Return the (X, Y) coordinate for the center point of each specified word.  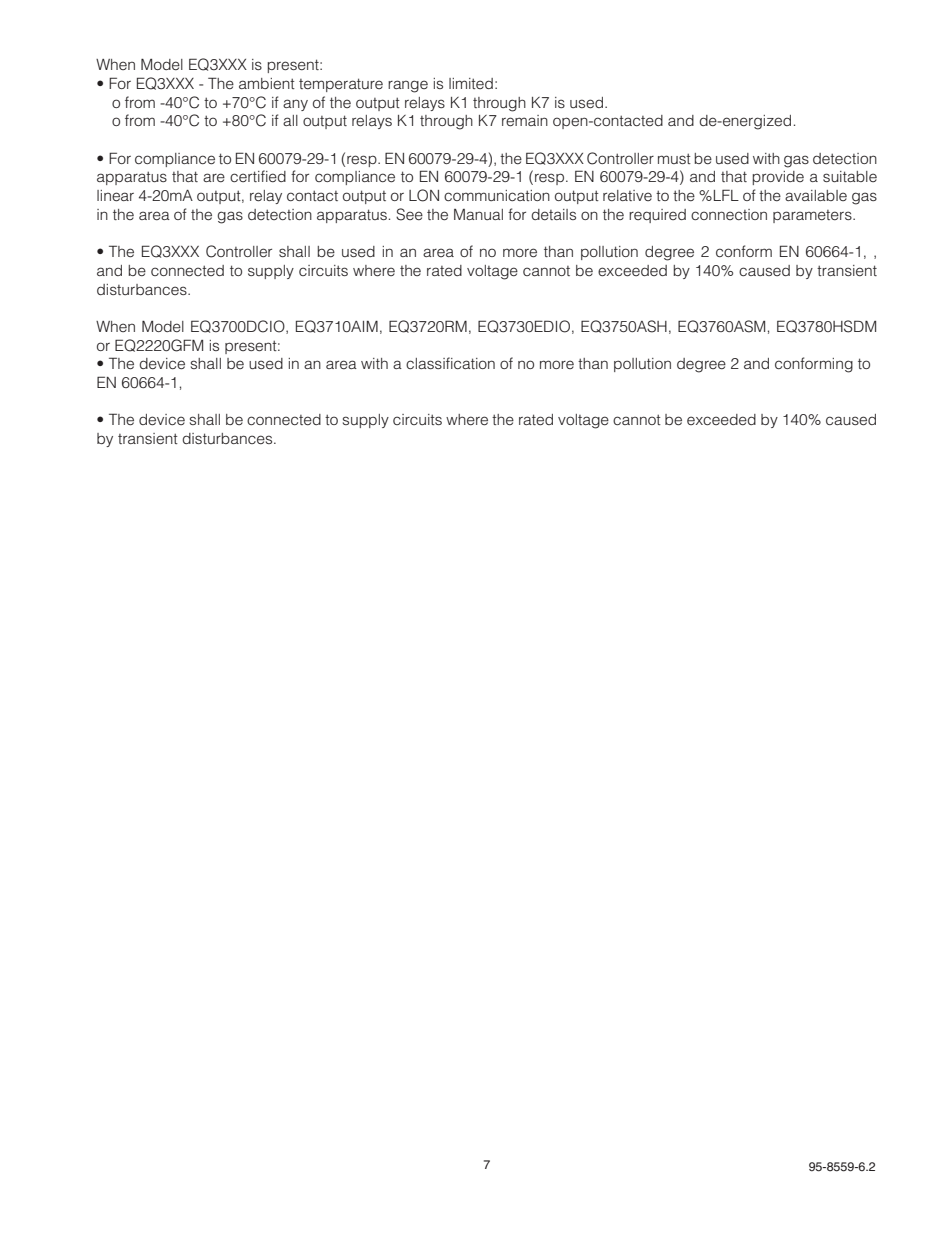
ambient (267, 84)
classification (450, 363)
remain (525, 121)
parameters (813, 216)
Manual (478, 214)
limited (471, 83)
